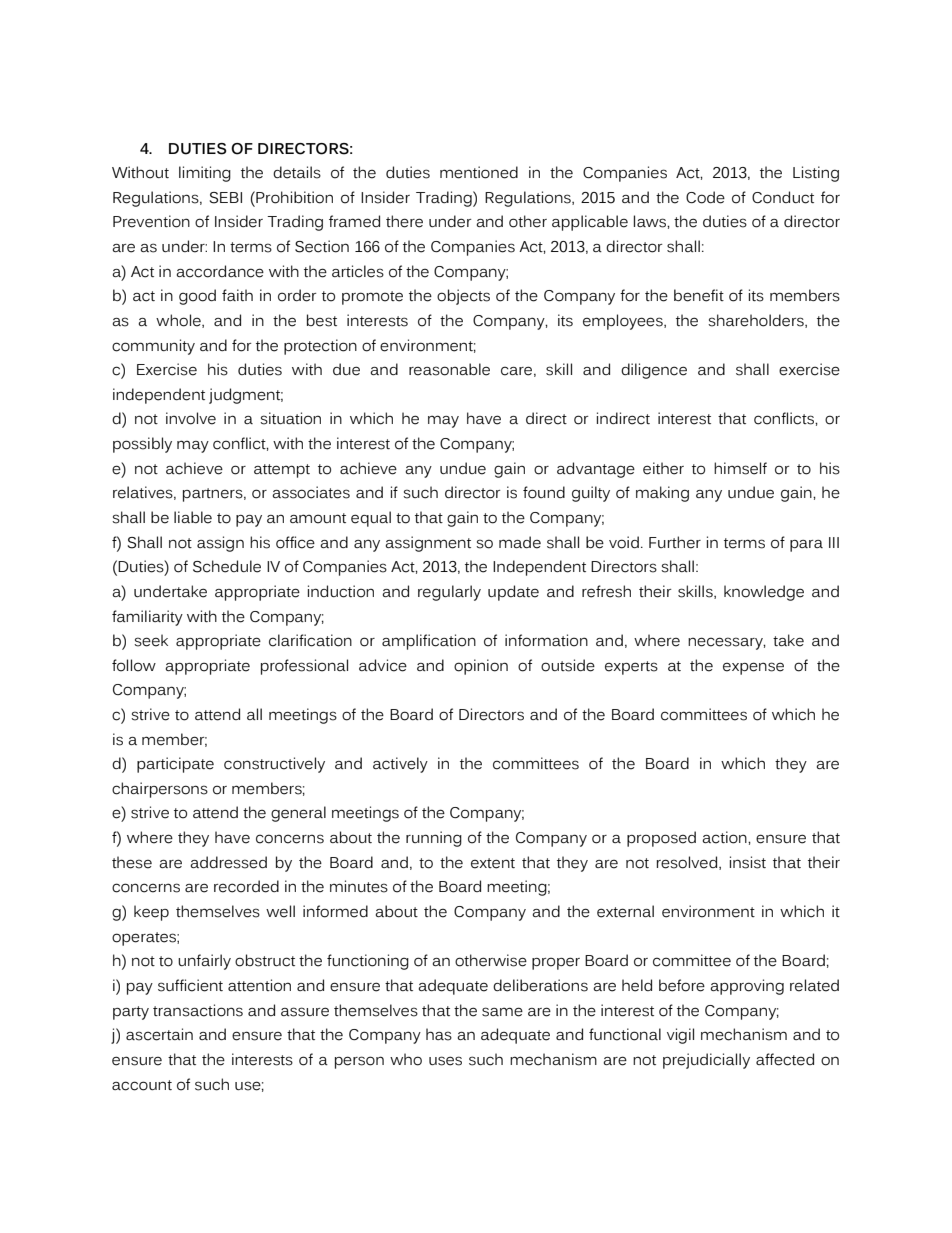  What do you see at coordinates (429, 642) in the image?
I see `amplification` at bounding box center [429, 642].
